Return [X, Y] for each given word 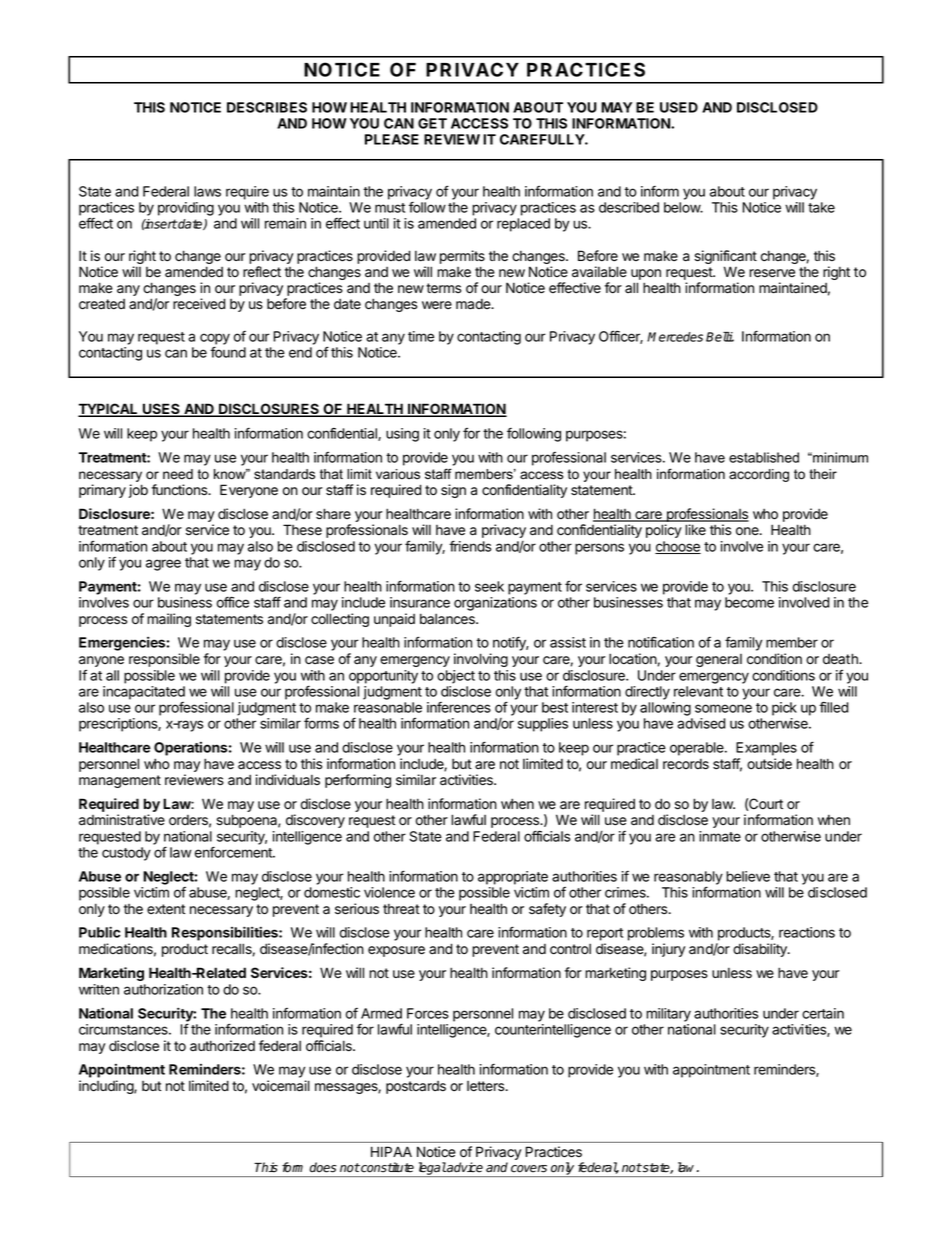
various [398, 474]
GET [432, 123]
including [107, 1087]
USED [679, 107]
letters [487, 1086]
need [178, 474]
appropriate [513, 878]
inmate [720, 836]
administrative [122, 820]
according [759, 475]
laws [207, 191]
